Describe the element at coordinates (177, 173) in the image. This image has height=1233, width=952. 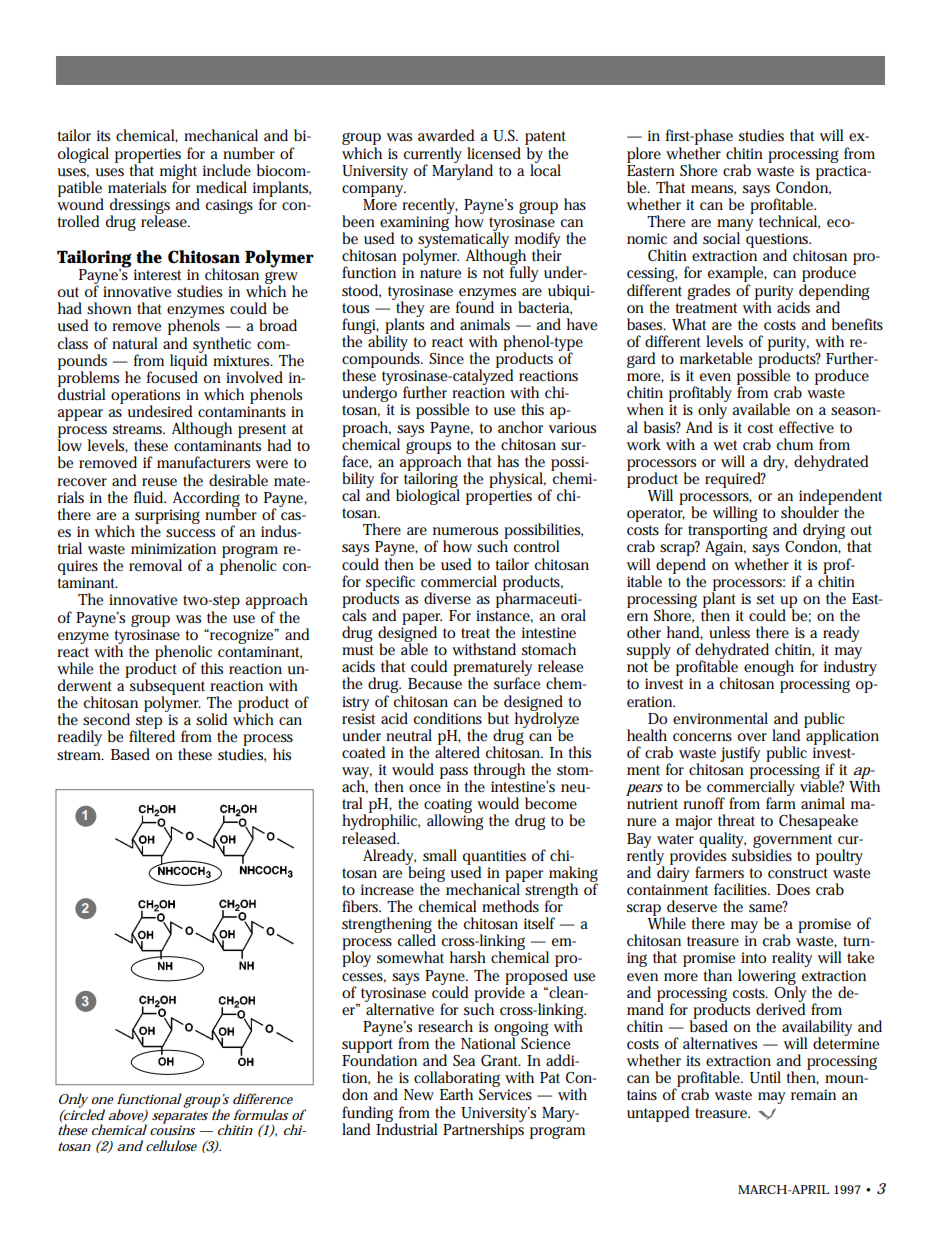
I see `might` at that location.
